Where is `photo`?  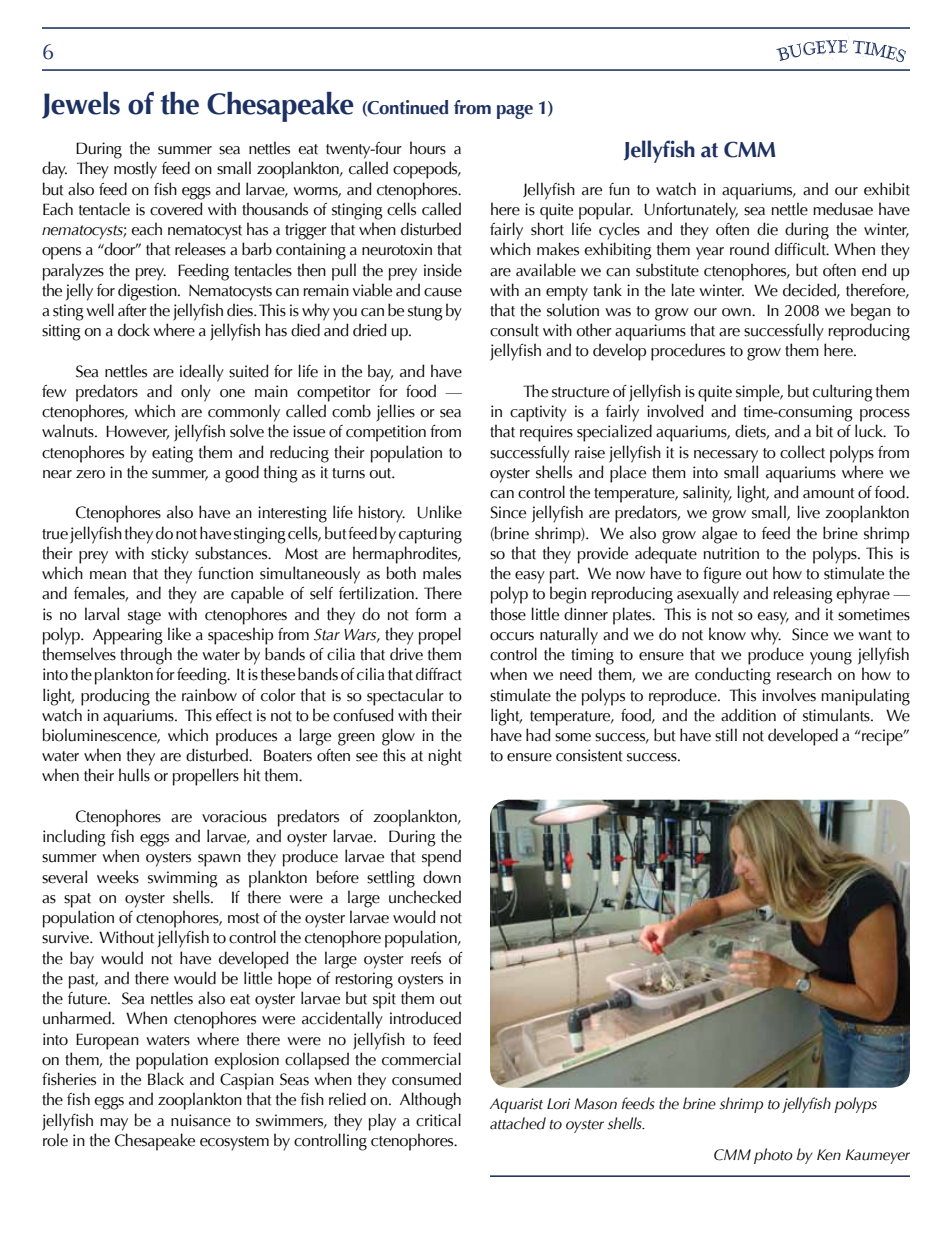 photo is located at coordinates (773, 1156).
